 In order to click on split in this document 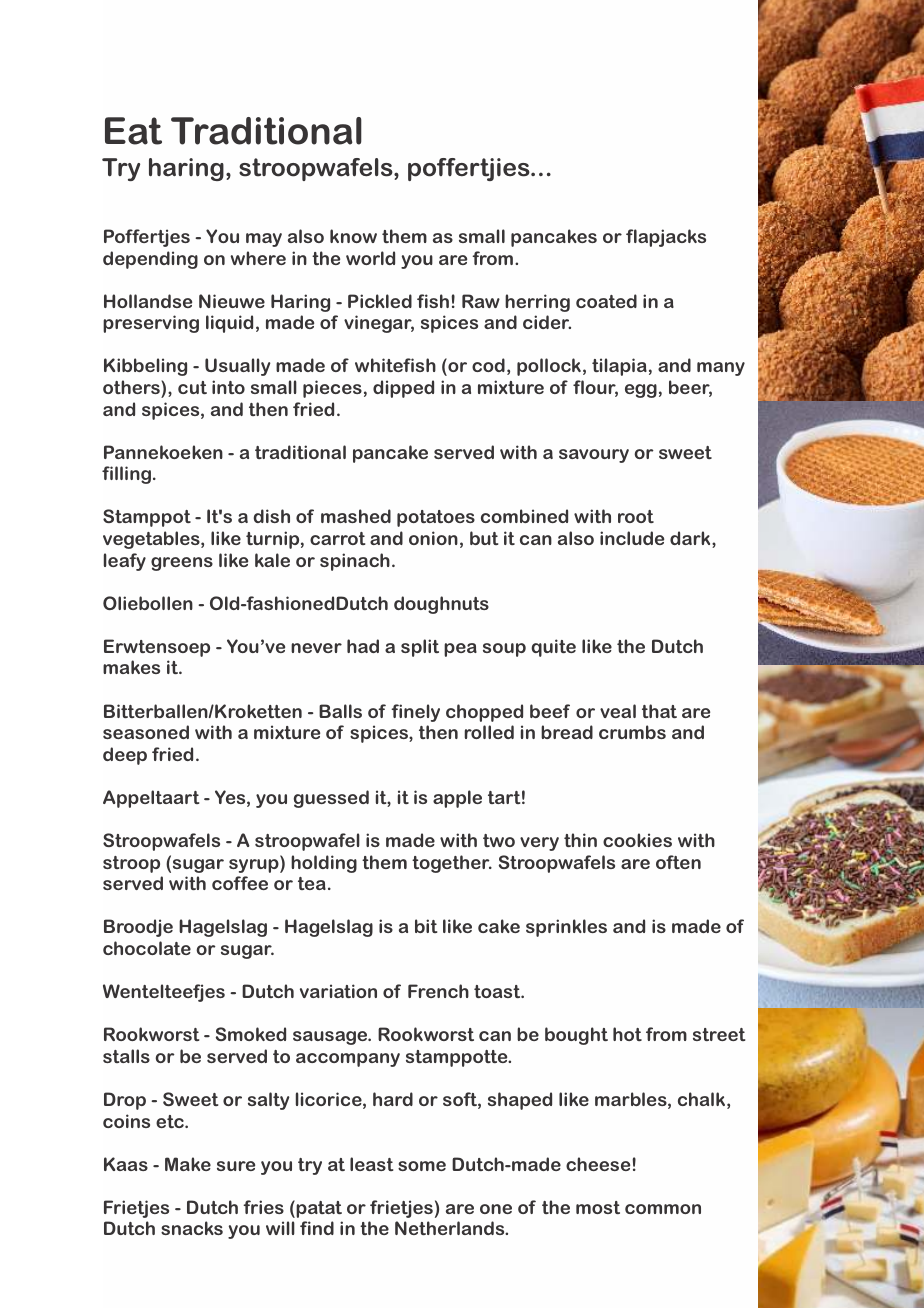, I will do `click(420, 648)`.
